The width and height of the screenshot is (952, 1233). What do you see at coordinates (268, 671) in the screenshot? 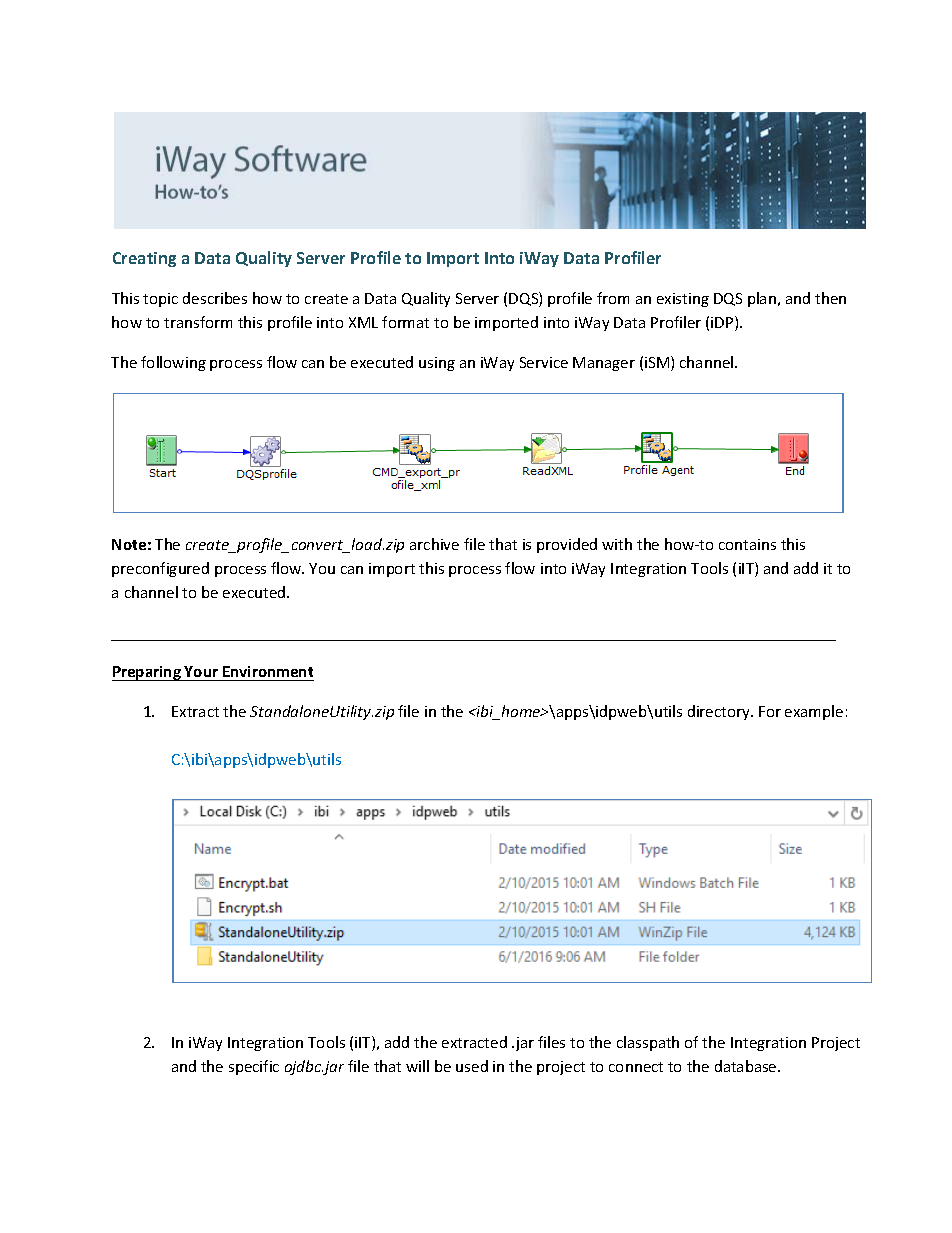
I see `Environment` at bounding box center [268, 671].
